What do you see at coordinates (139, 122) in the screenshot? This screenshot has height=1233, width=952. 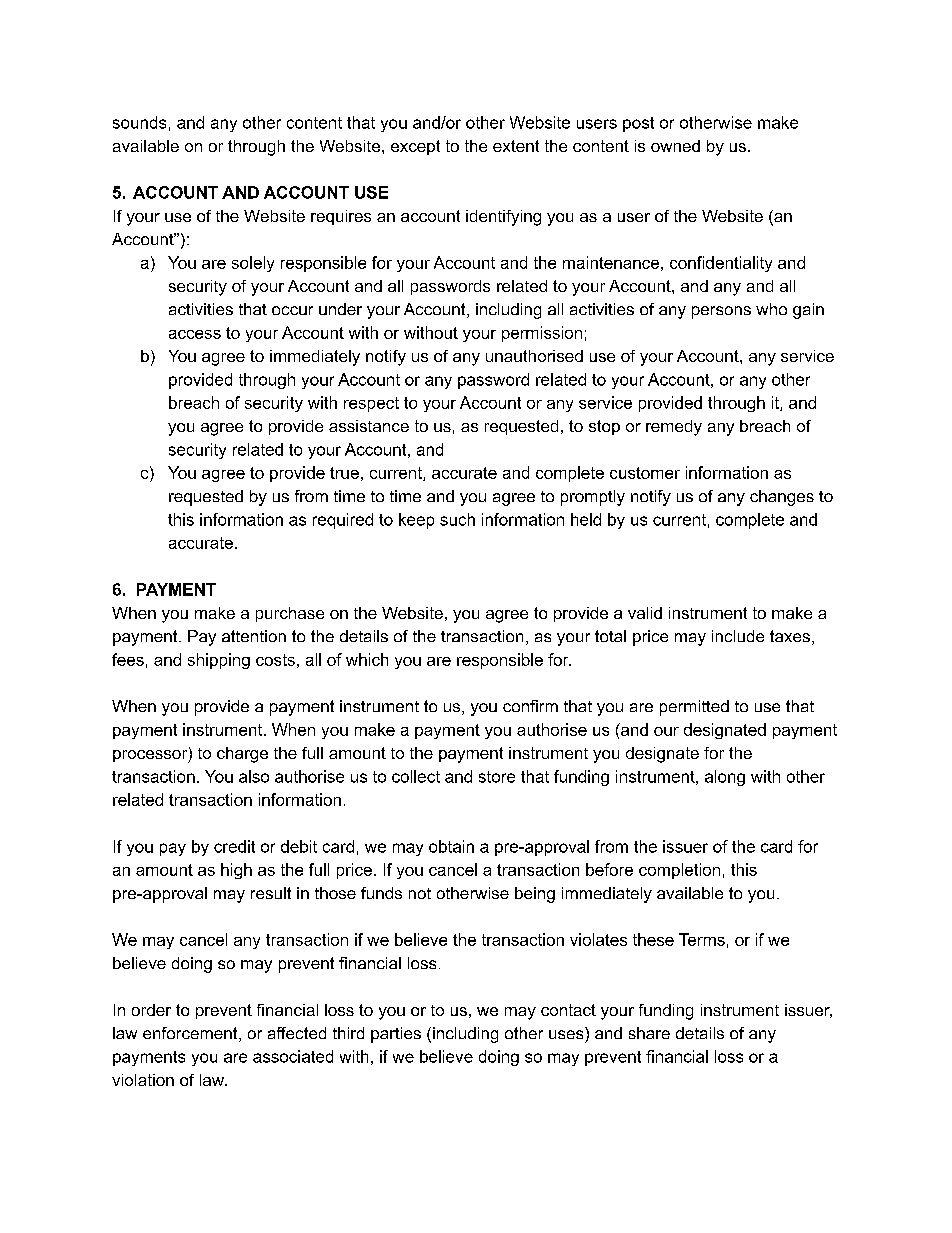 I see `sounds` at bounding box center [139, 122].
